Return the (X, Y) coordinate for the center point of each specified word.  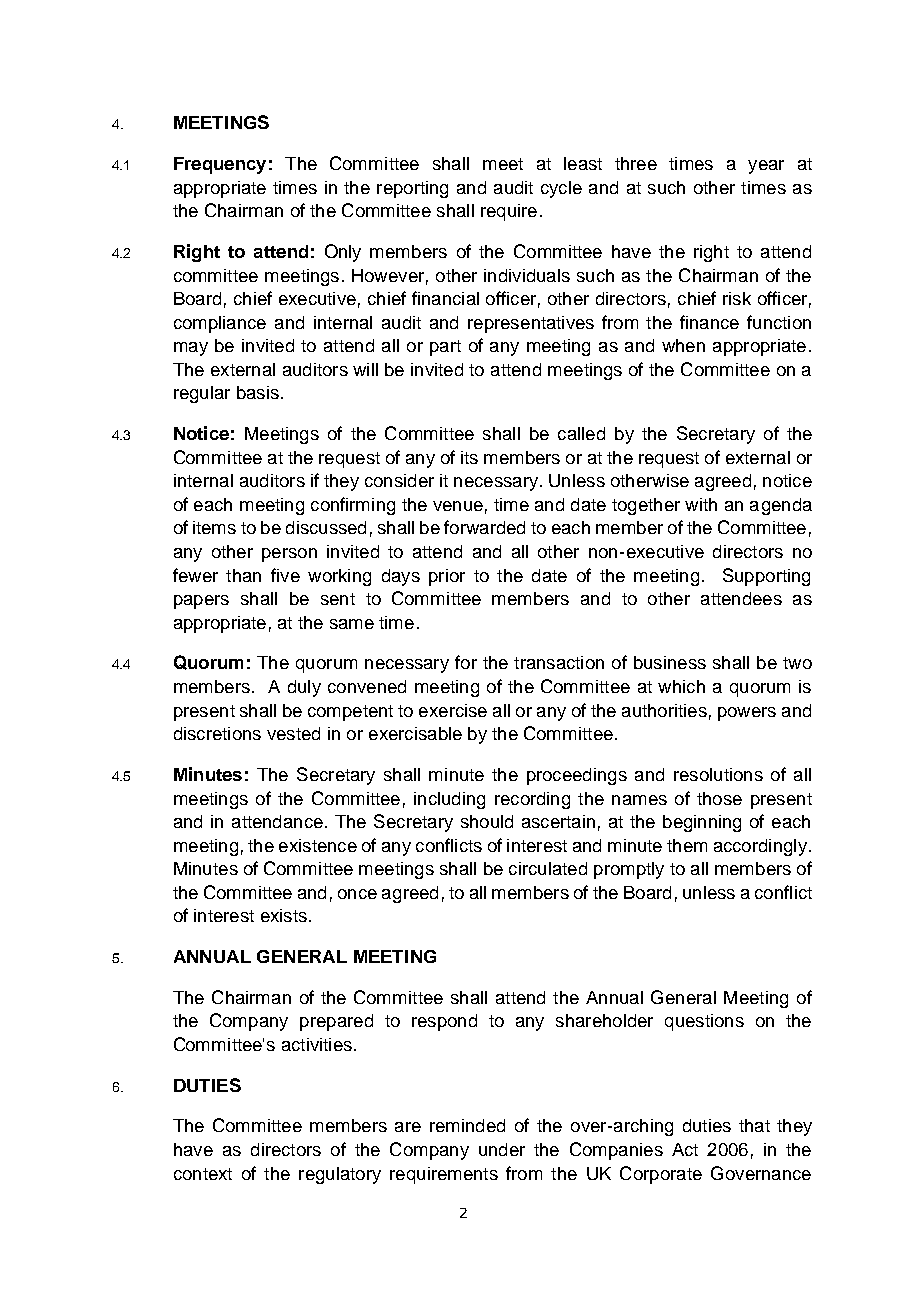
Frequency (220, 165)
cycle (561, 189)
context (203, 1174)
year (766, 167)
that (754, 1125)
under (502, 1149)
